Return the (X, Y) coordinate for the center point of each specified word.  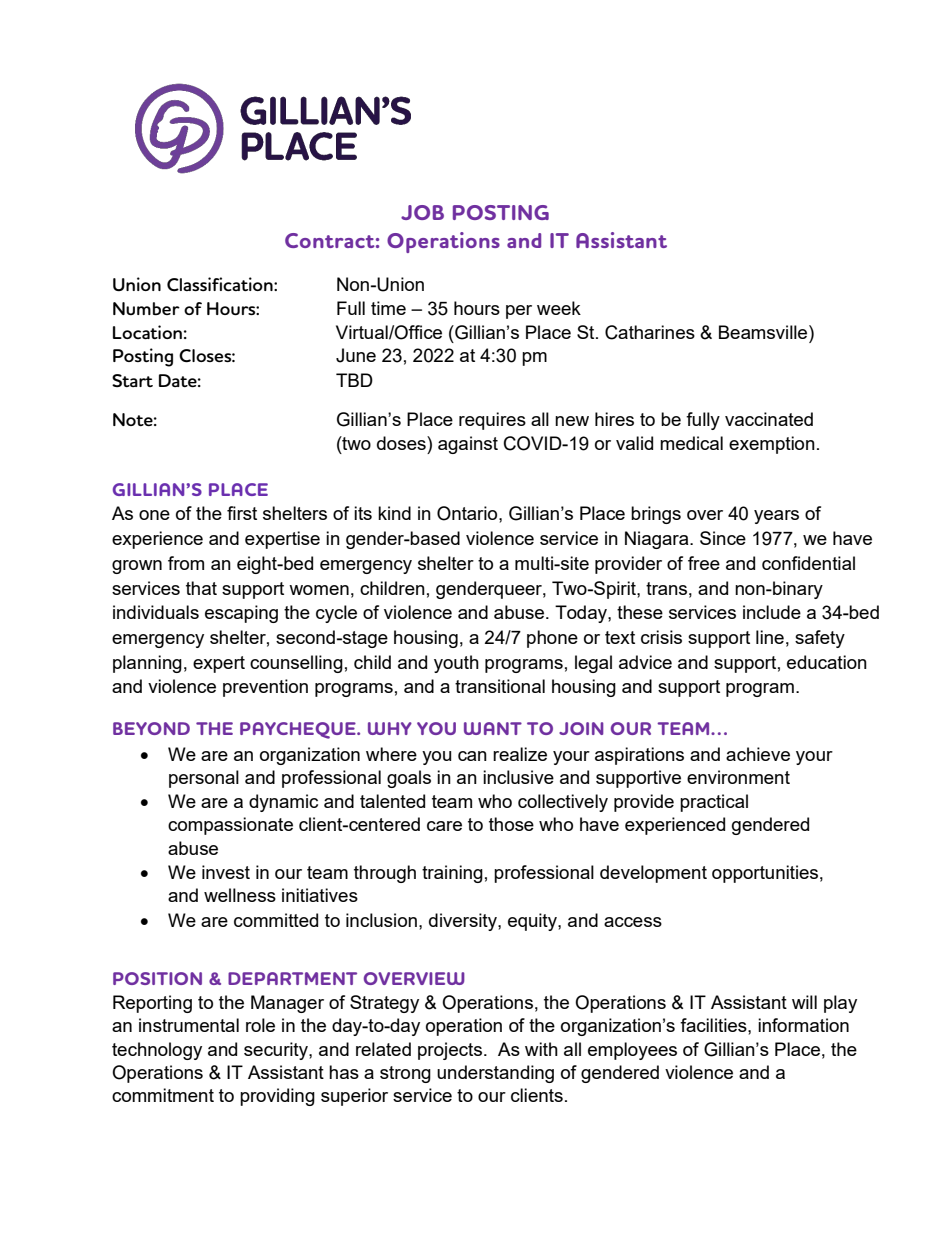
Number (146, 309)
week (559, 308)
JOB (422, 212)
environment (738, 777)
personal (204, 779)
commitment (163, 1095)
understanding (495, 1074)
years (776, 517)
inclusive (518, 777)
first (242, 513)
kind (394, 513)
